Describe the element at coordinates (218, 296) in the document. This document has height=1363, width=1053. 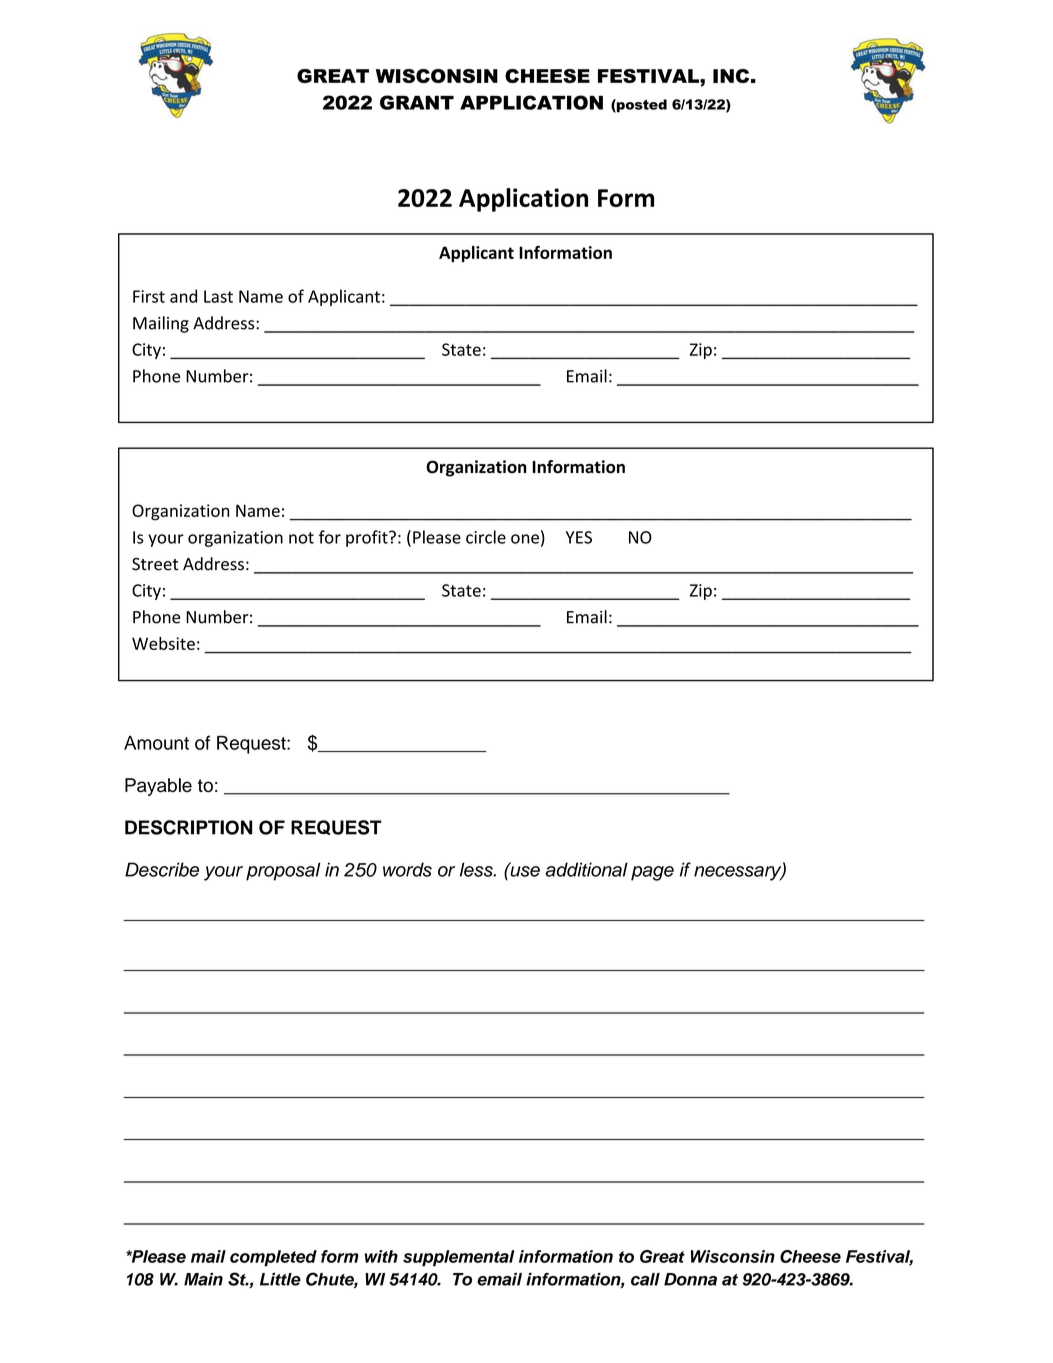
I see `Last` at that location.
